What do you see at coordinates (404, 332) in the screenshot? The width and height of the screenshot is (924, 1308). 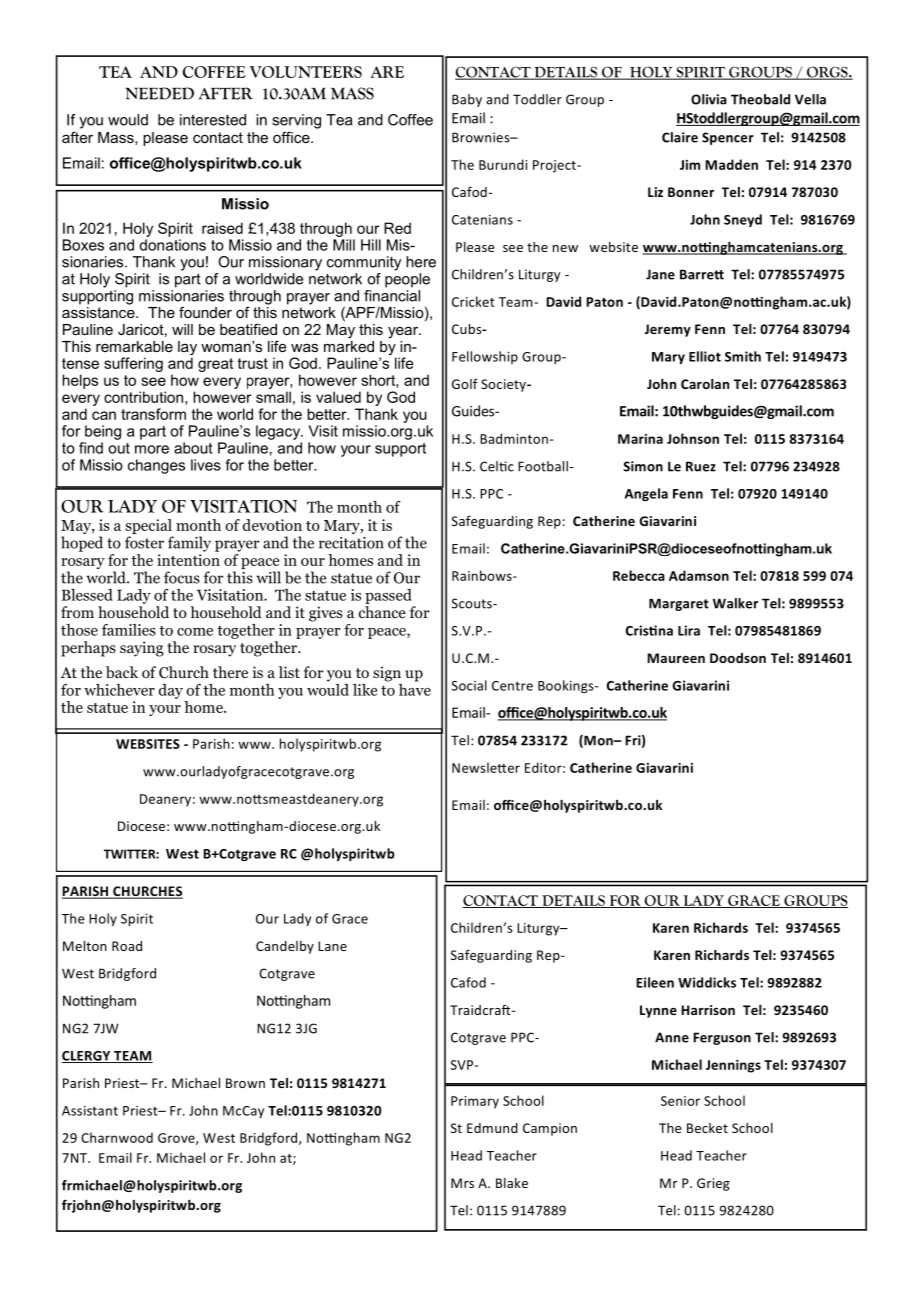 I see `year` at bounding box center [404, 332].
